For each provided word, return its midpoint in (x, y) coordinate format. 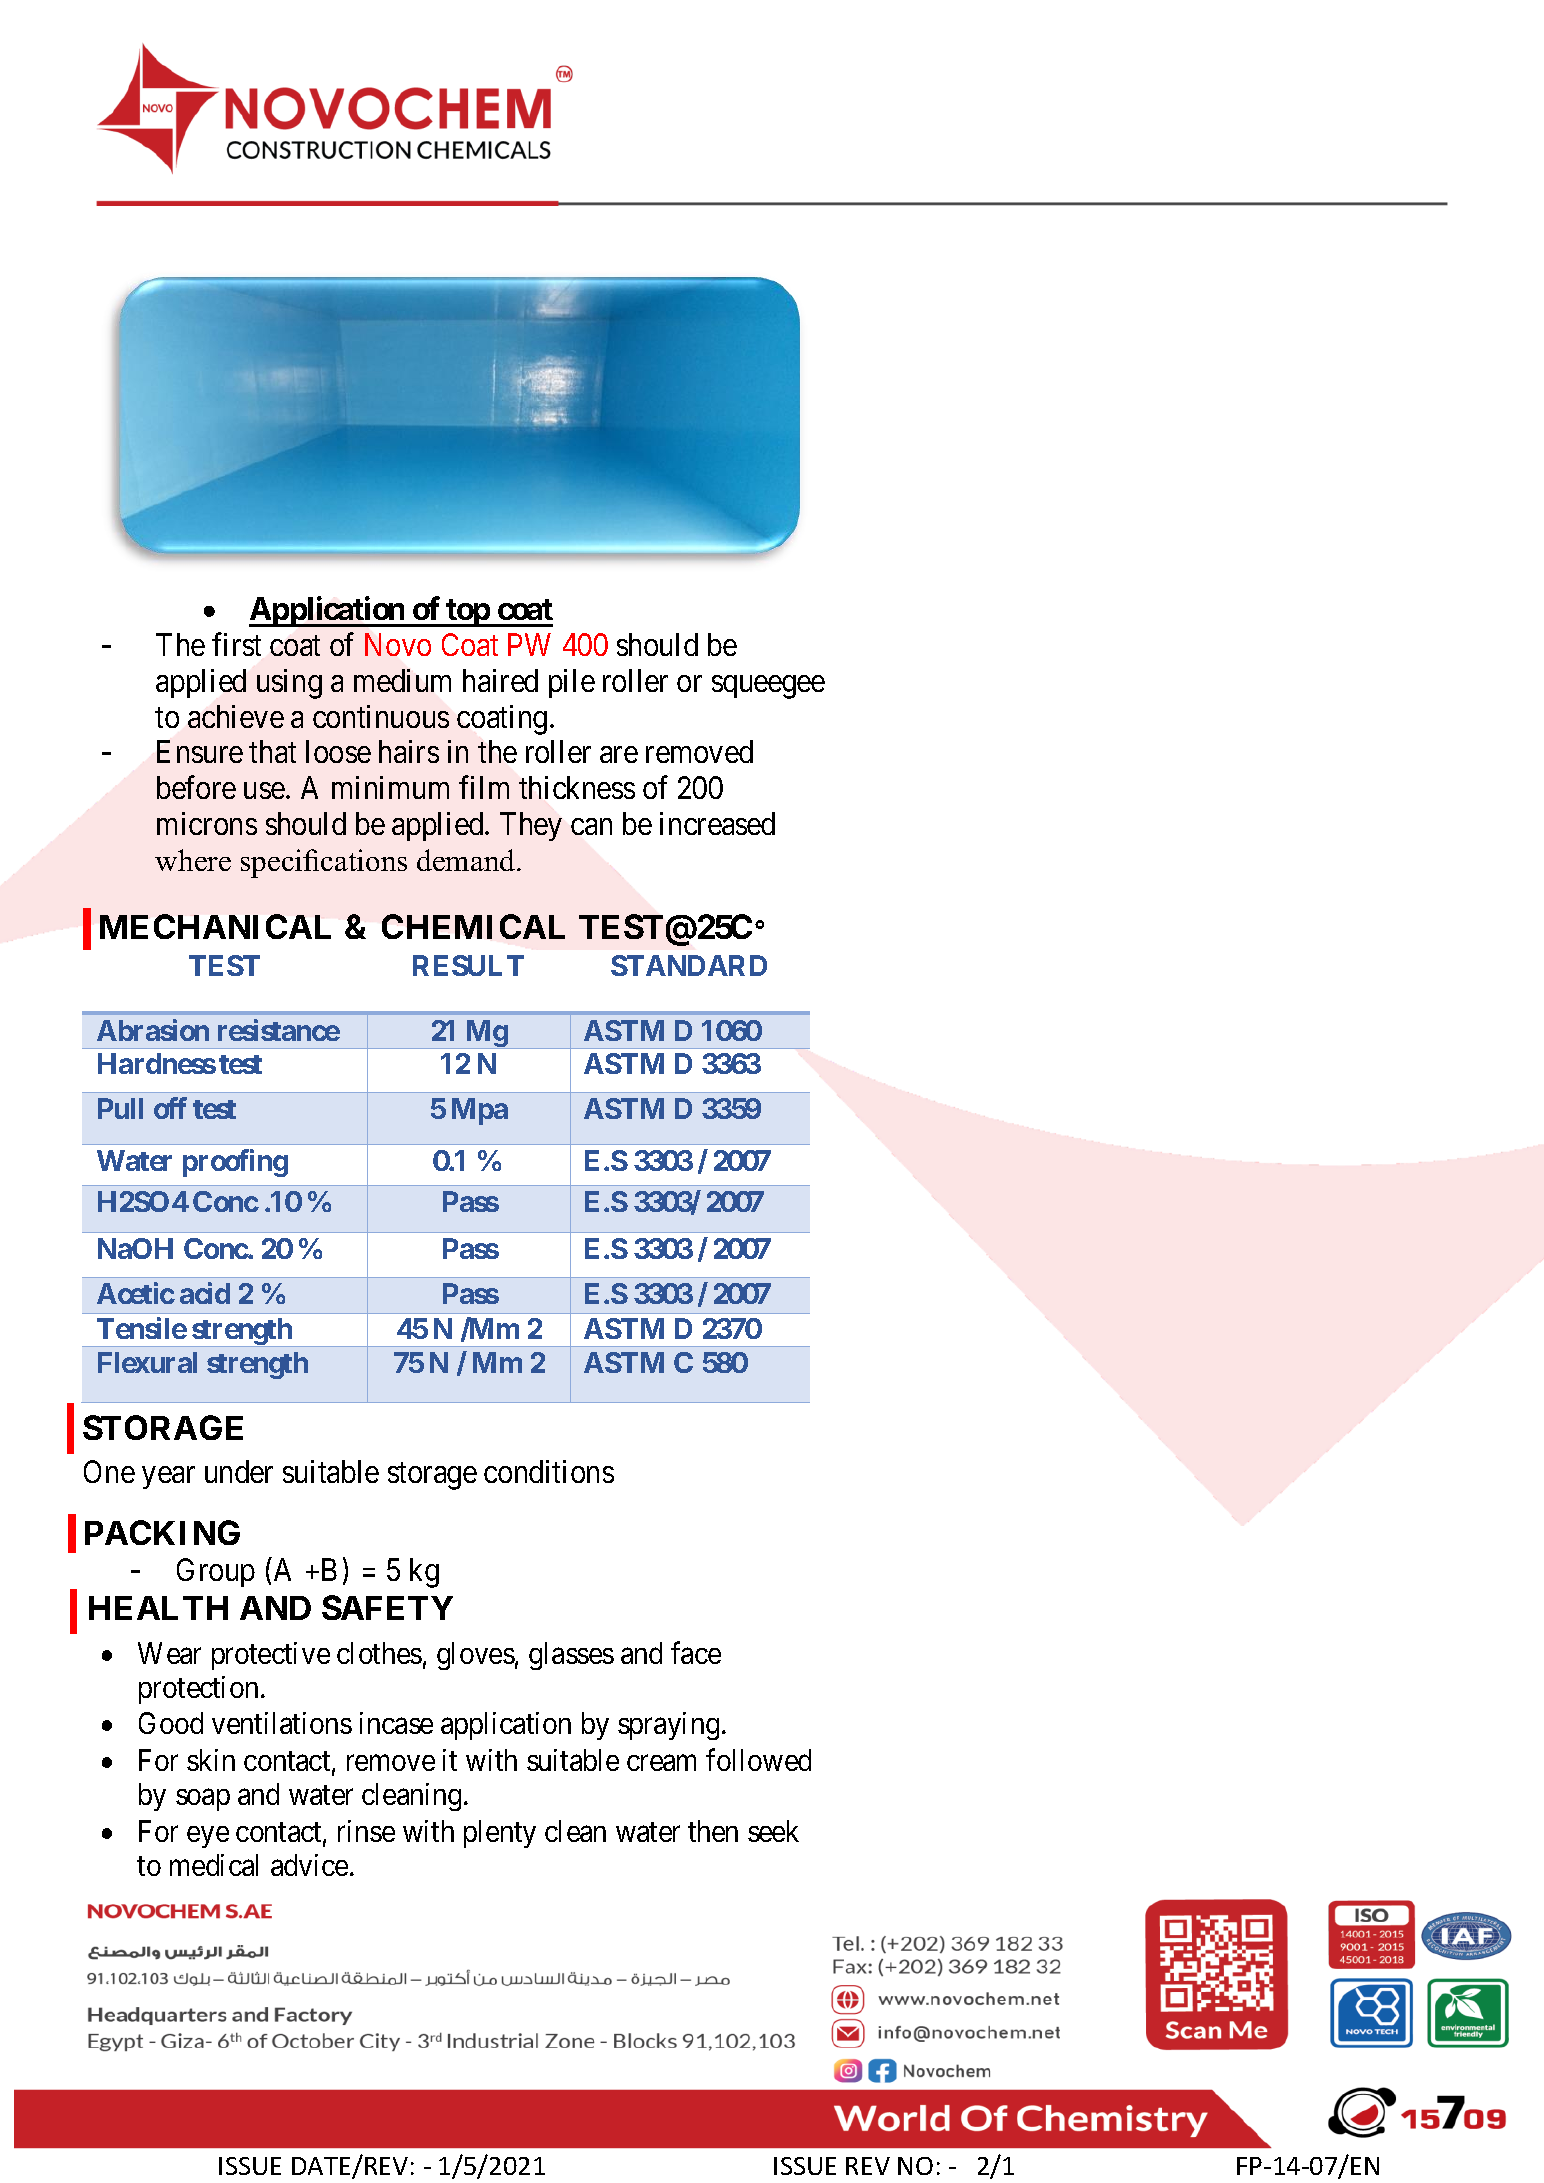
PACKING (162, 1532)
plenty (500, 1834)
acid (205, 1293)
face (696, 1652)
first (236, 644)
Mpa (480, 1111)
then (713, 1831)
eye (208, 1837)
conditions (549, 1471)
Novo (398, 645)
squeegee (768, 687)
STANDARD (689, 965)
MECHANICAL (215, 926)
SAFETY (387, 1607)
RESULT (468, 965)
